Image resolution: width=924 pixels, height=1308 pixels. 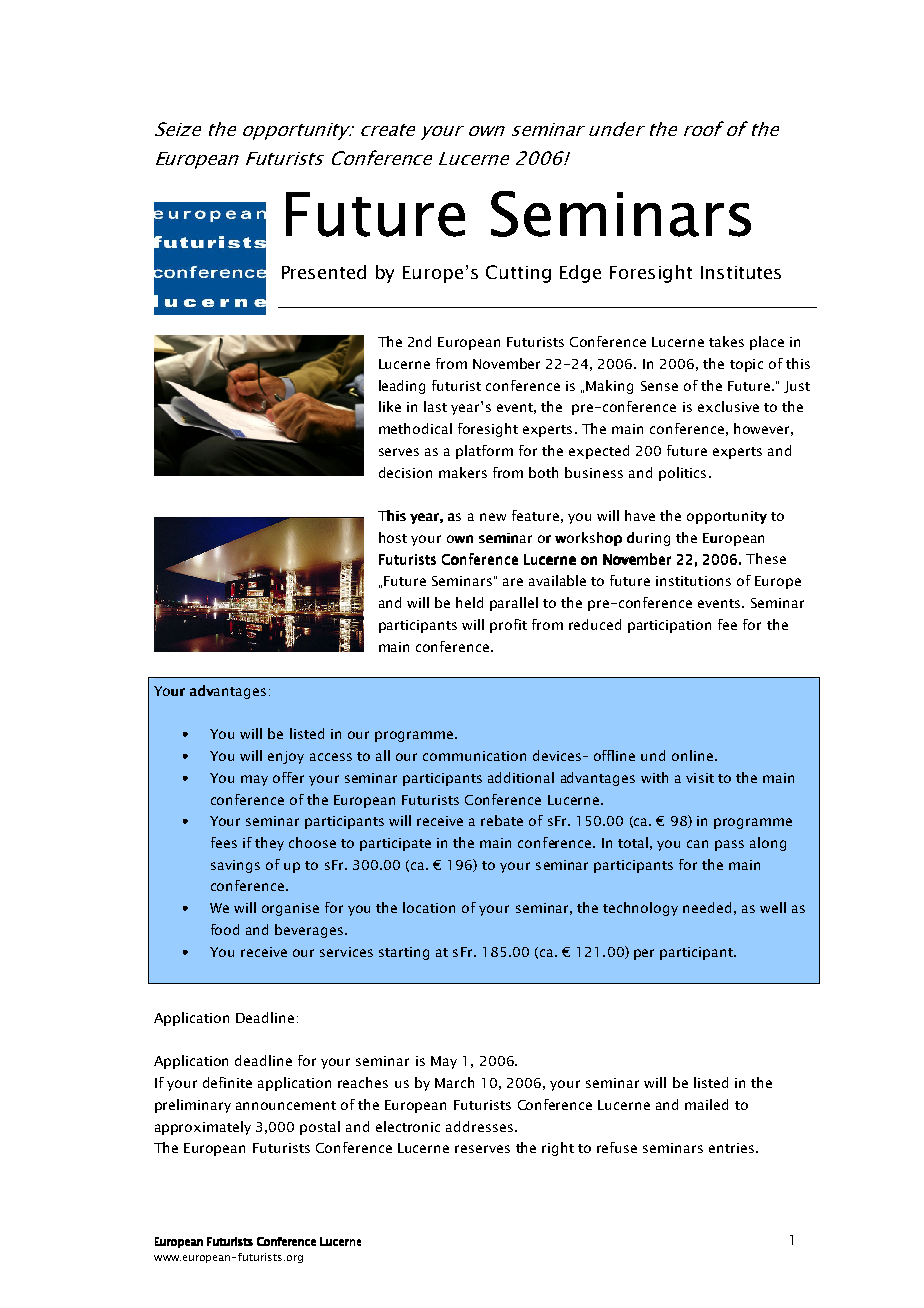 What do you see at coordinates (324, 272) in the image?
I see `Presented` at bounding box center [324, 272].
